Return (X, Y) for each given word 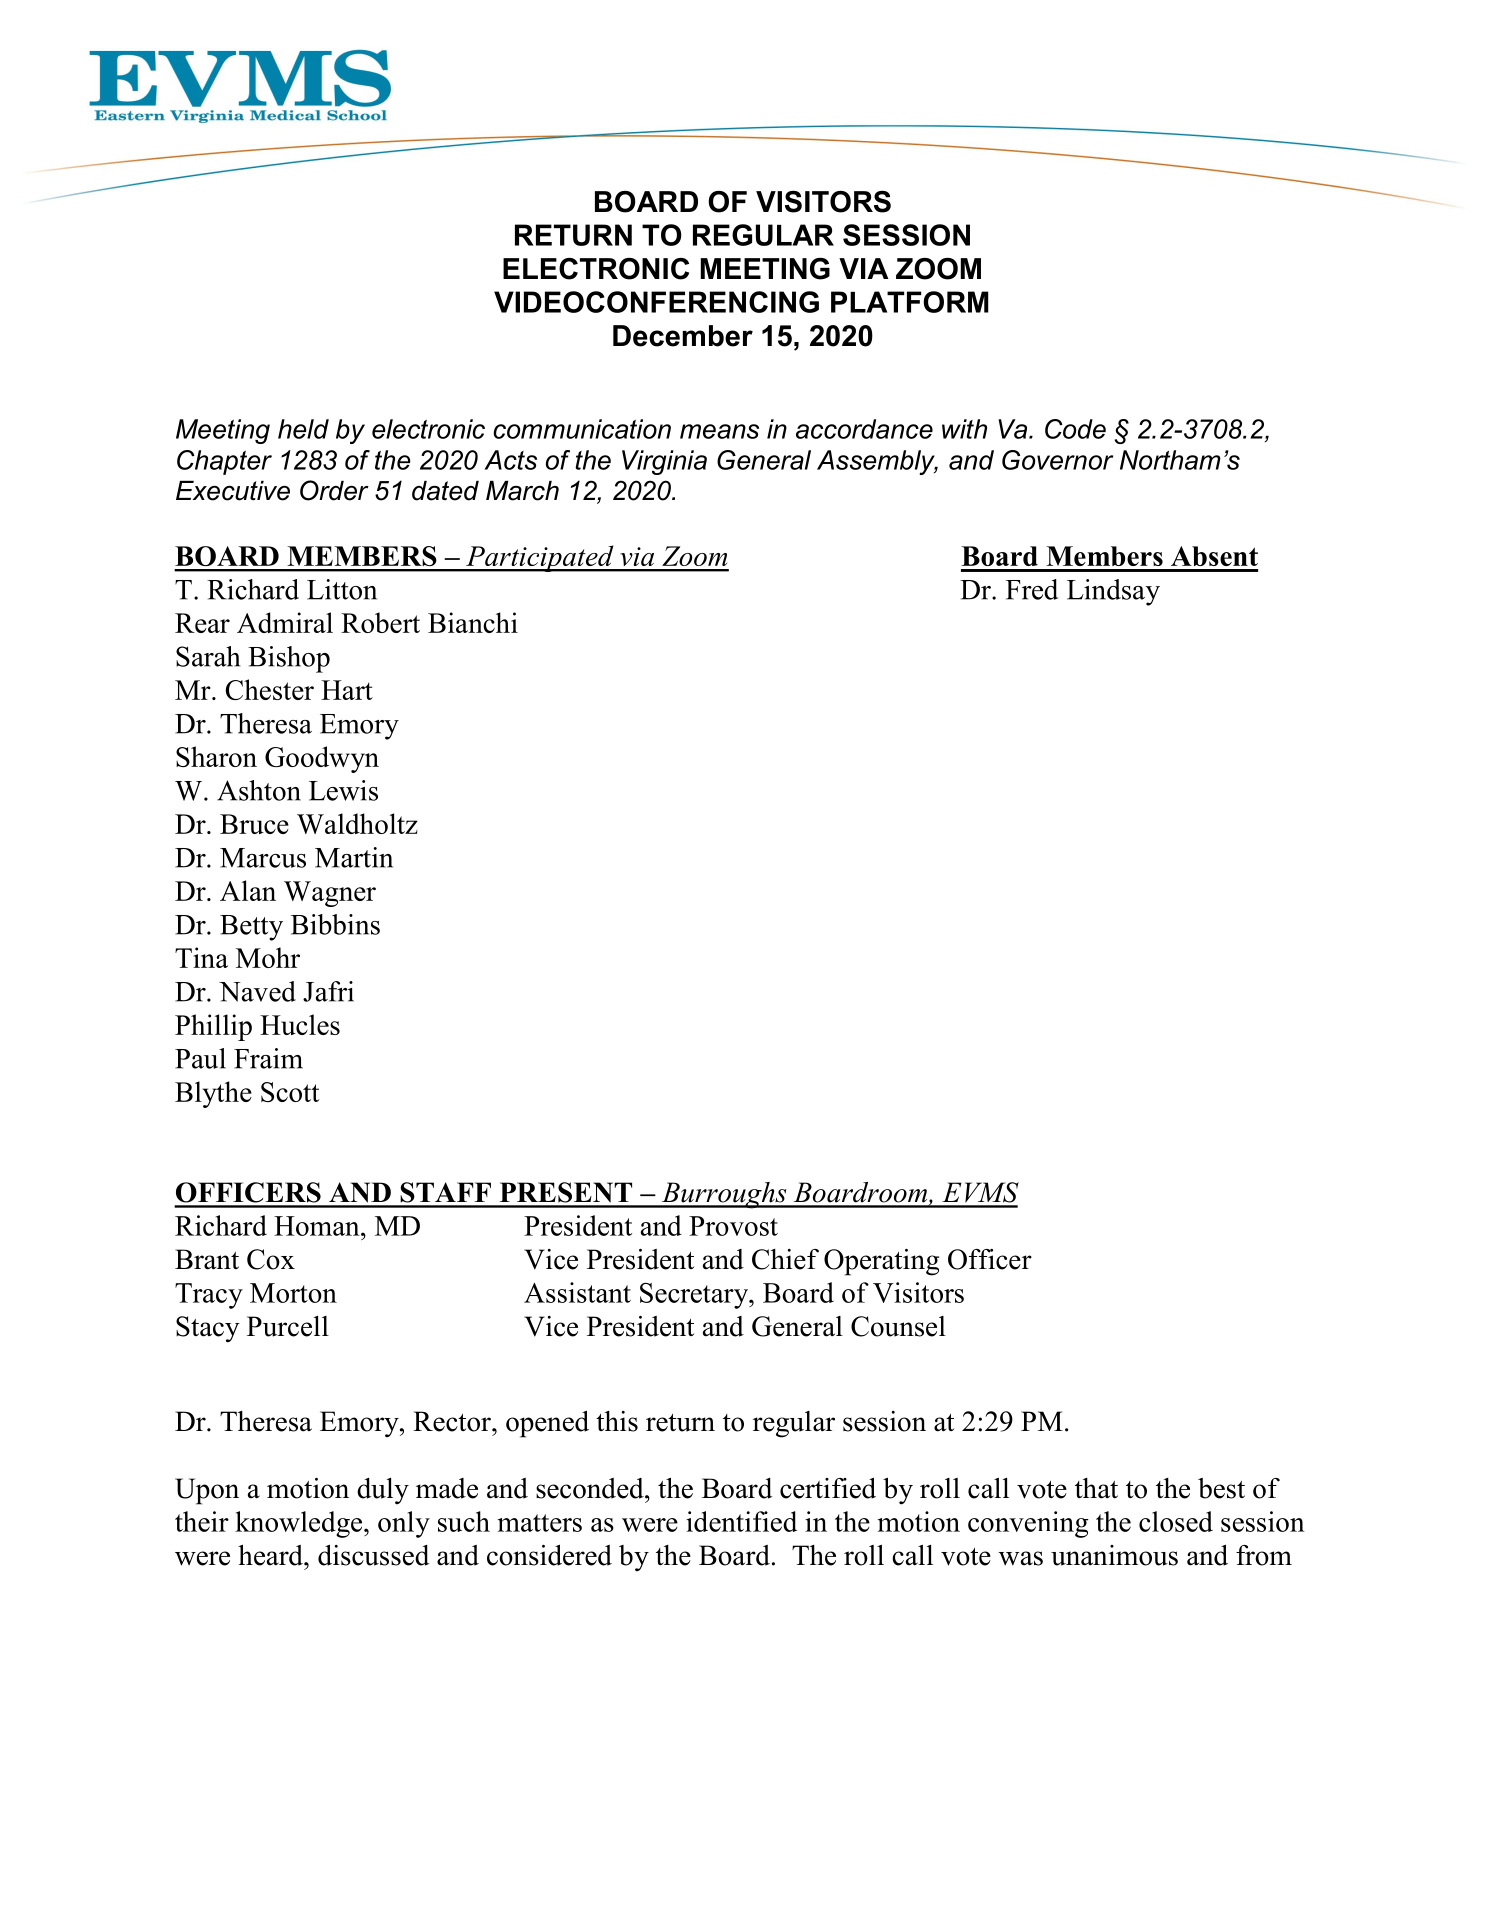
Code (1075, 429)
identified (741, 1521)
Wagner (330, 894)
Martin (354, 857)
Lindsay (1113, 592)
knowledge (300, 1524)
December (683, 336)
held (303, 429)
